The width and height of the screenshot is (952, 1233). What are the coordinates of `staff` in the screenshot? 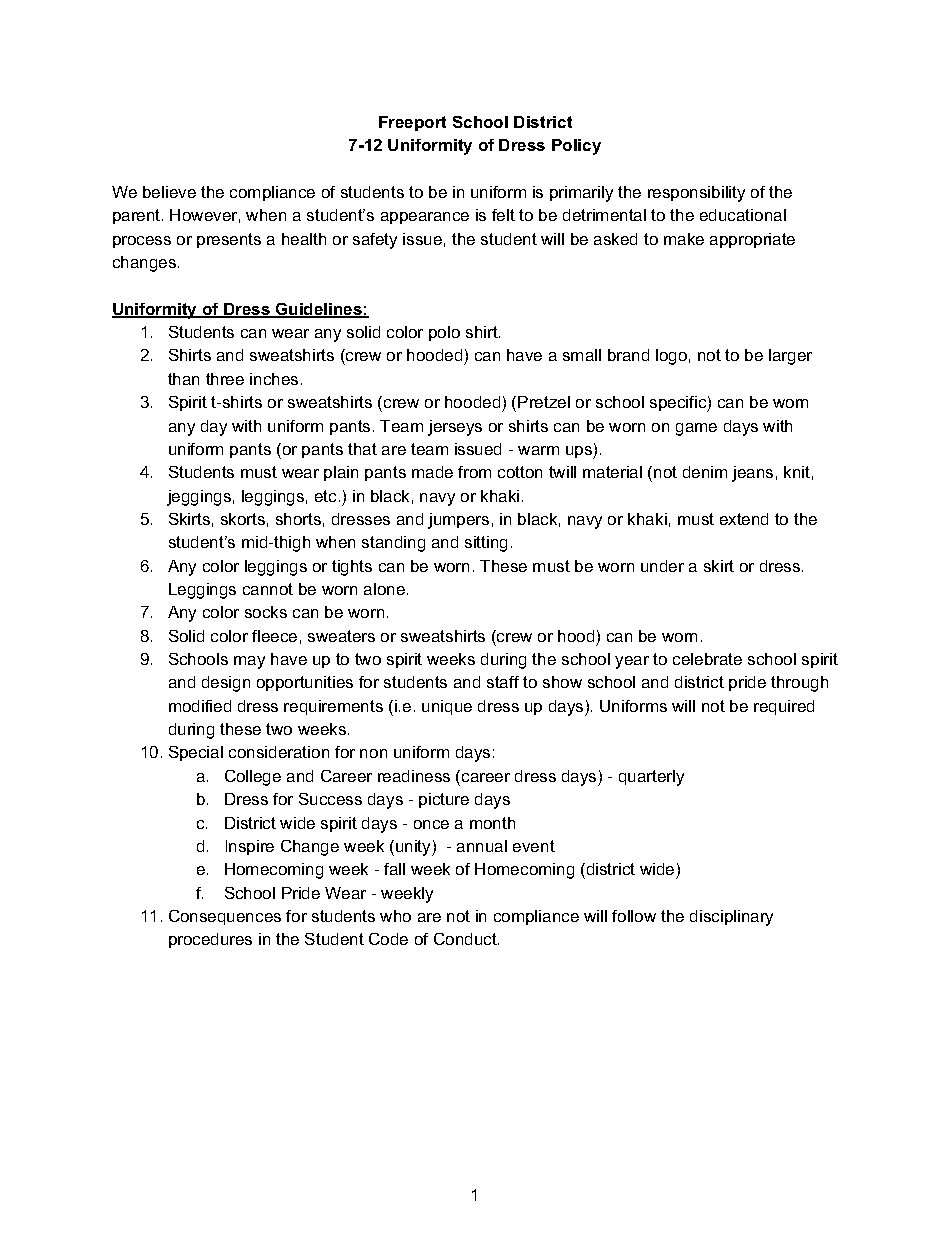 It's located at (503, 682).
